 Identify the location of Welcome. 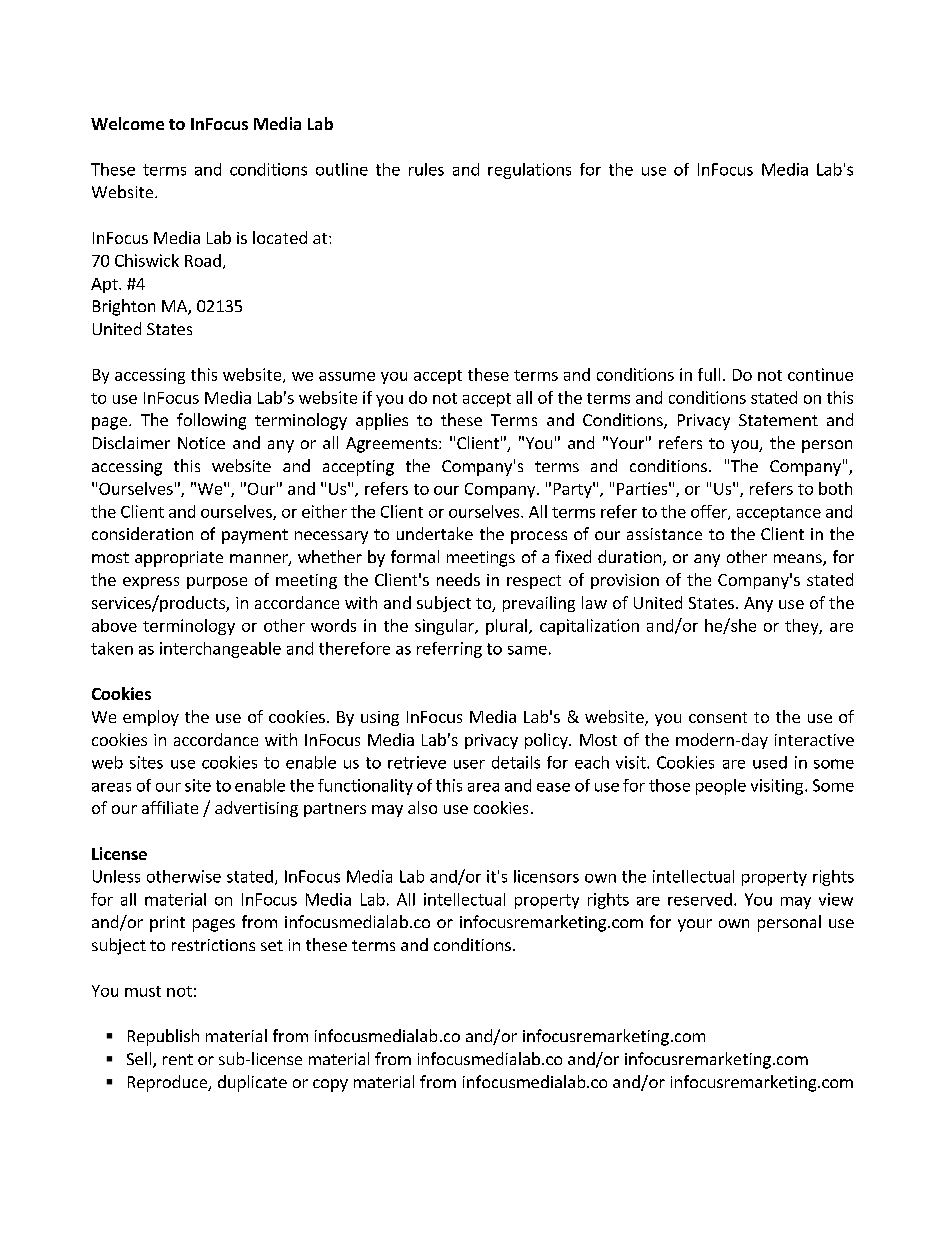
(127, 123).
